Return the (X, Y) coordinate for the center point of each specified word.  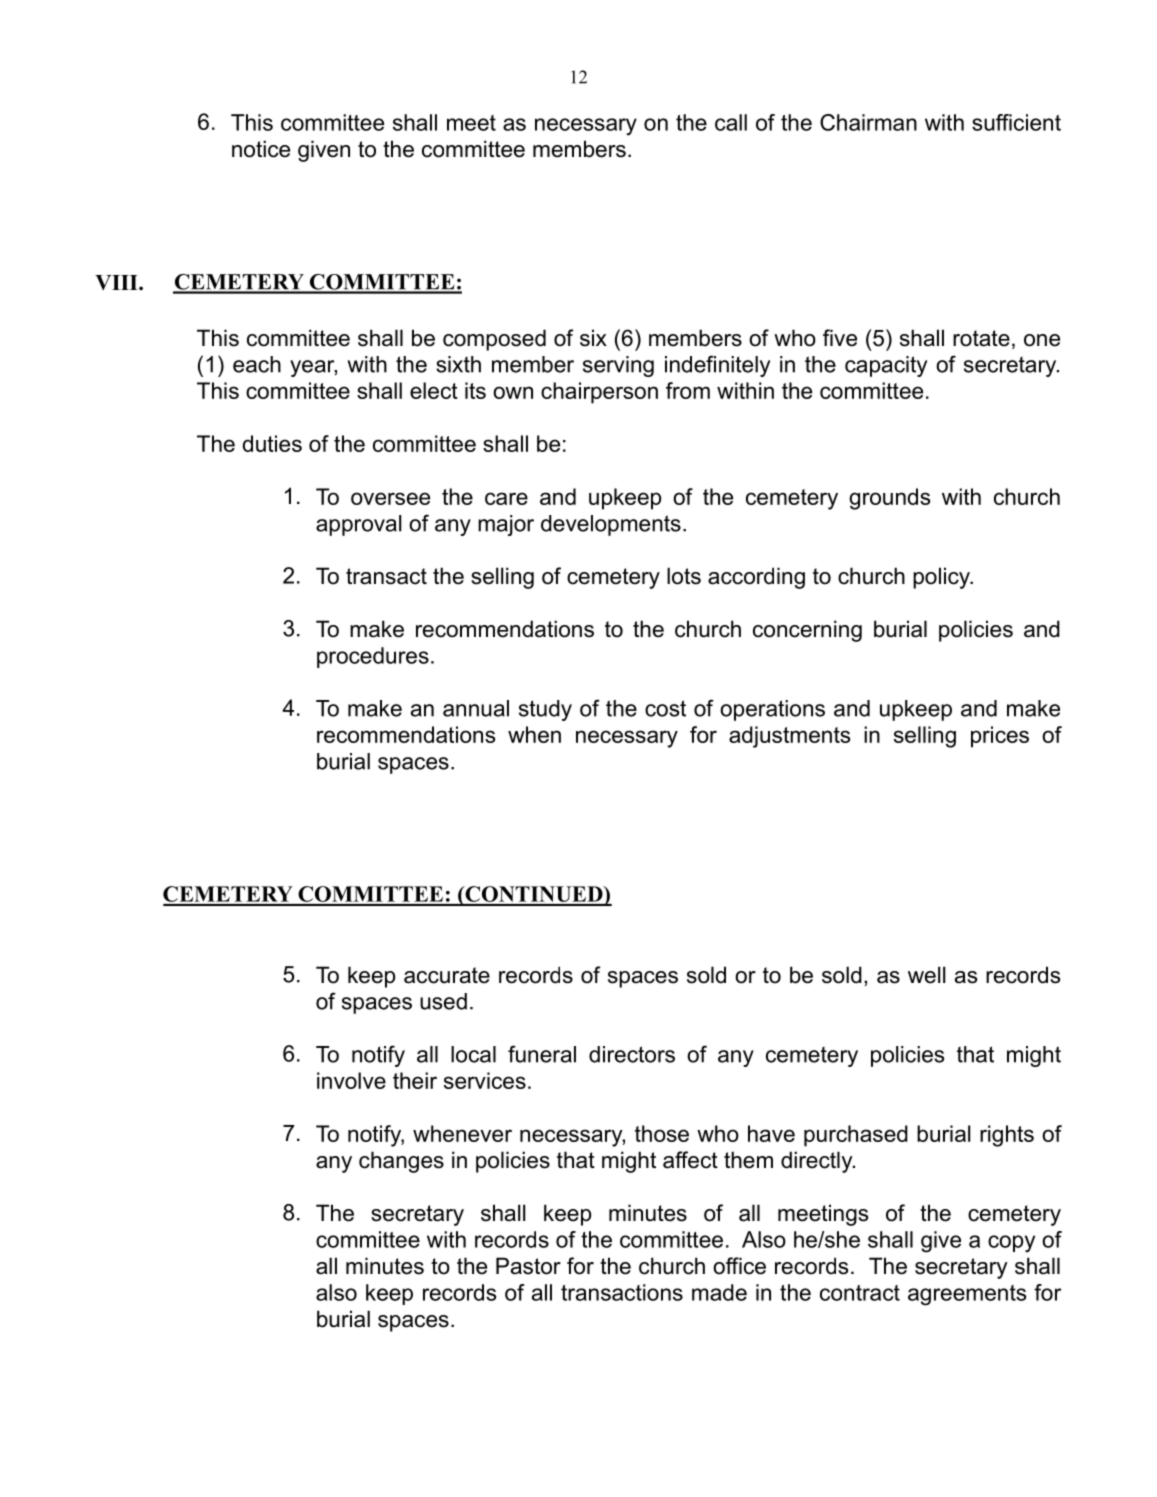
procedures (373, 657)
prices (1000, 737)
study (545, 710)
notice (261, 149)
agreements (967, 1295)
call (731, 122)
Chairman (868, 122)
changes (401, 1162)
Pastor (528, 1266)
